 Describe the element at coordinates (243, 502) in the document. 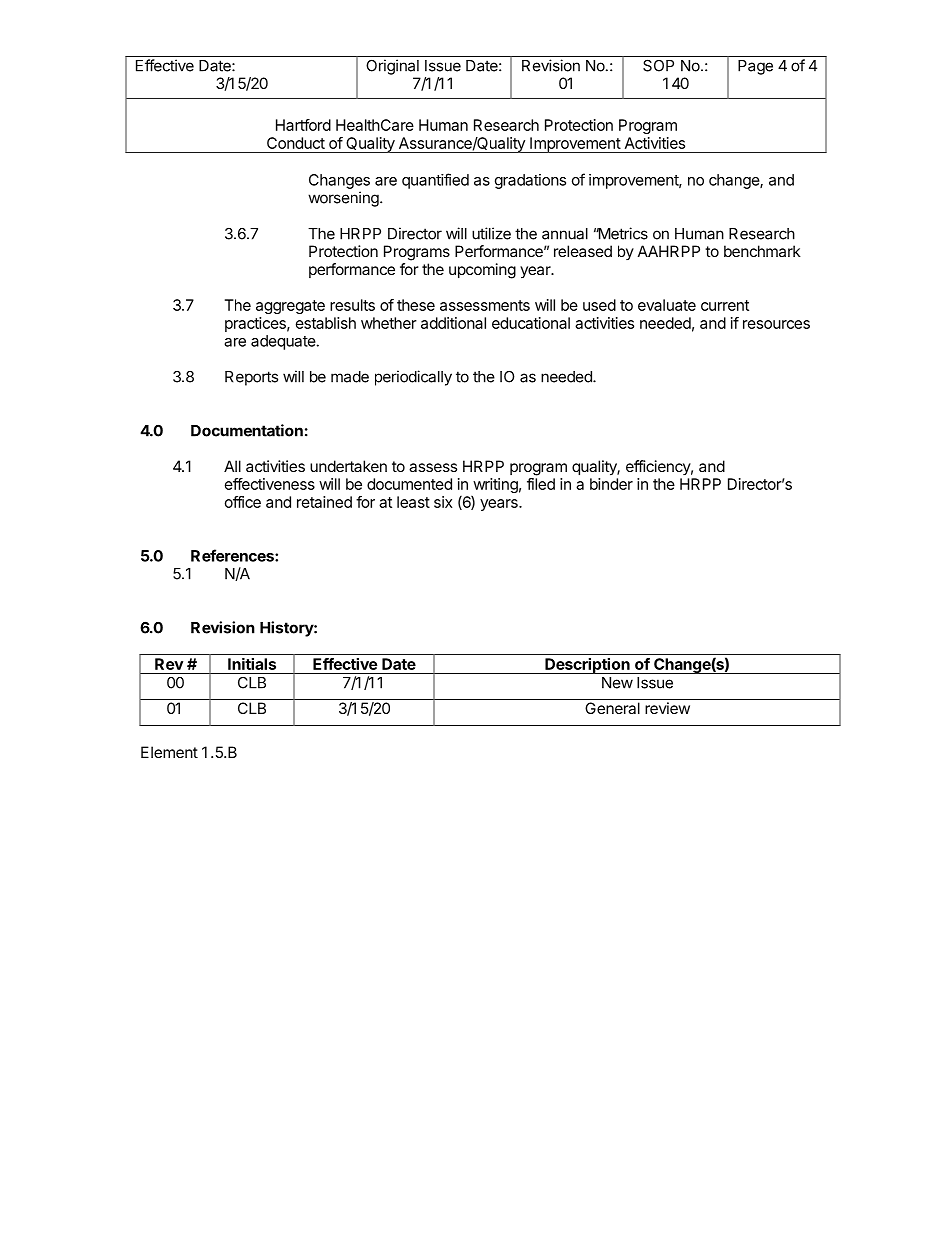

I see `office` at that location.
